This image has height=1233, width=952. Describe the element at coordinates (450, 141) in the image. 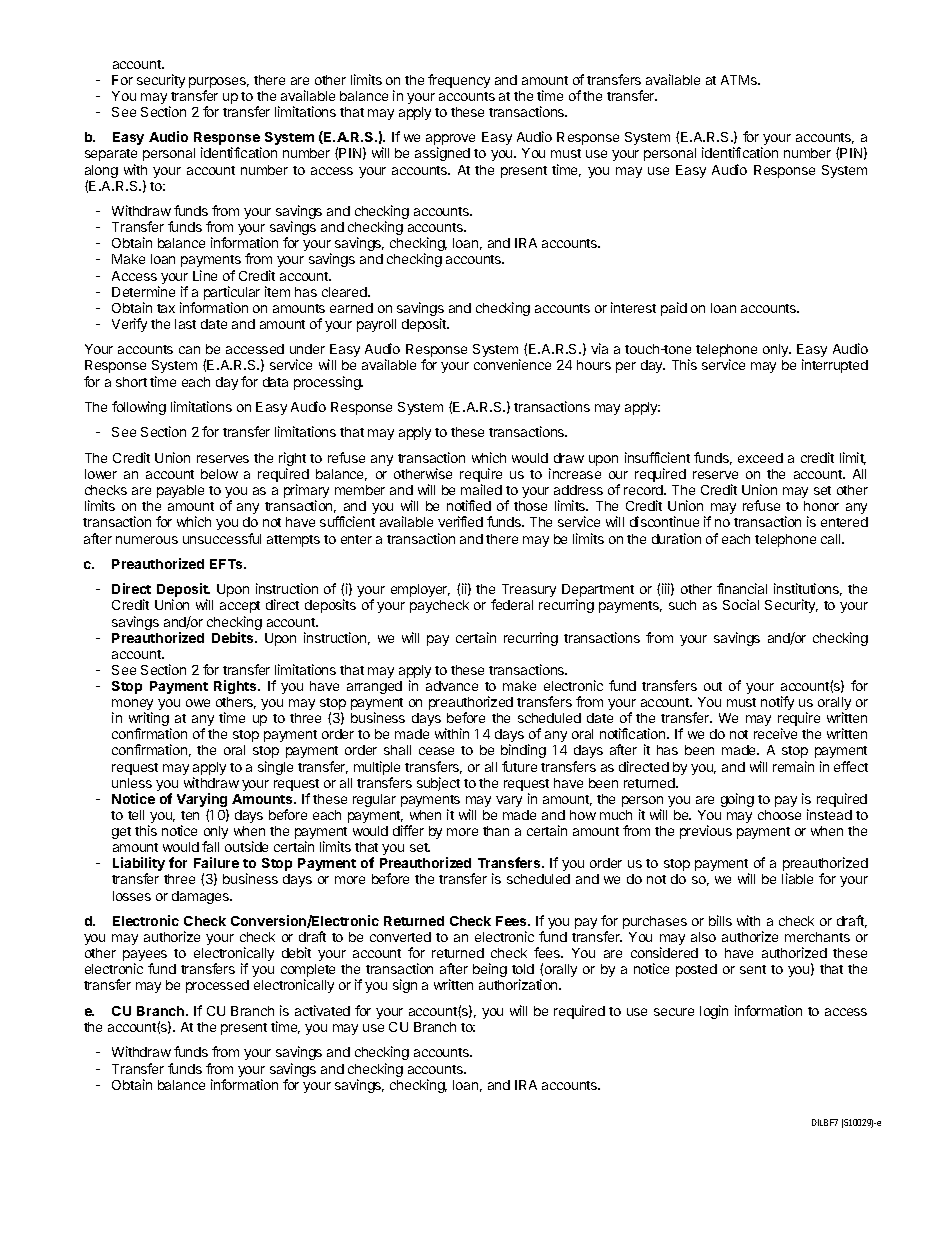

I see `approve` at that location.
